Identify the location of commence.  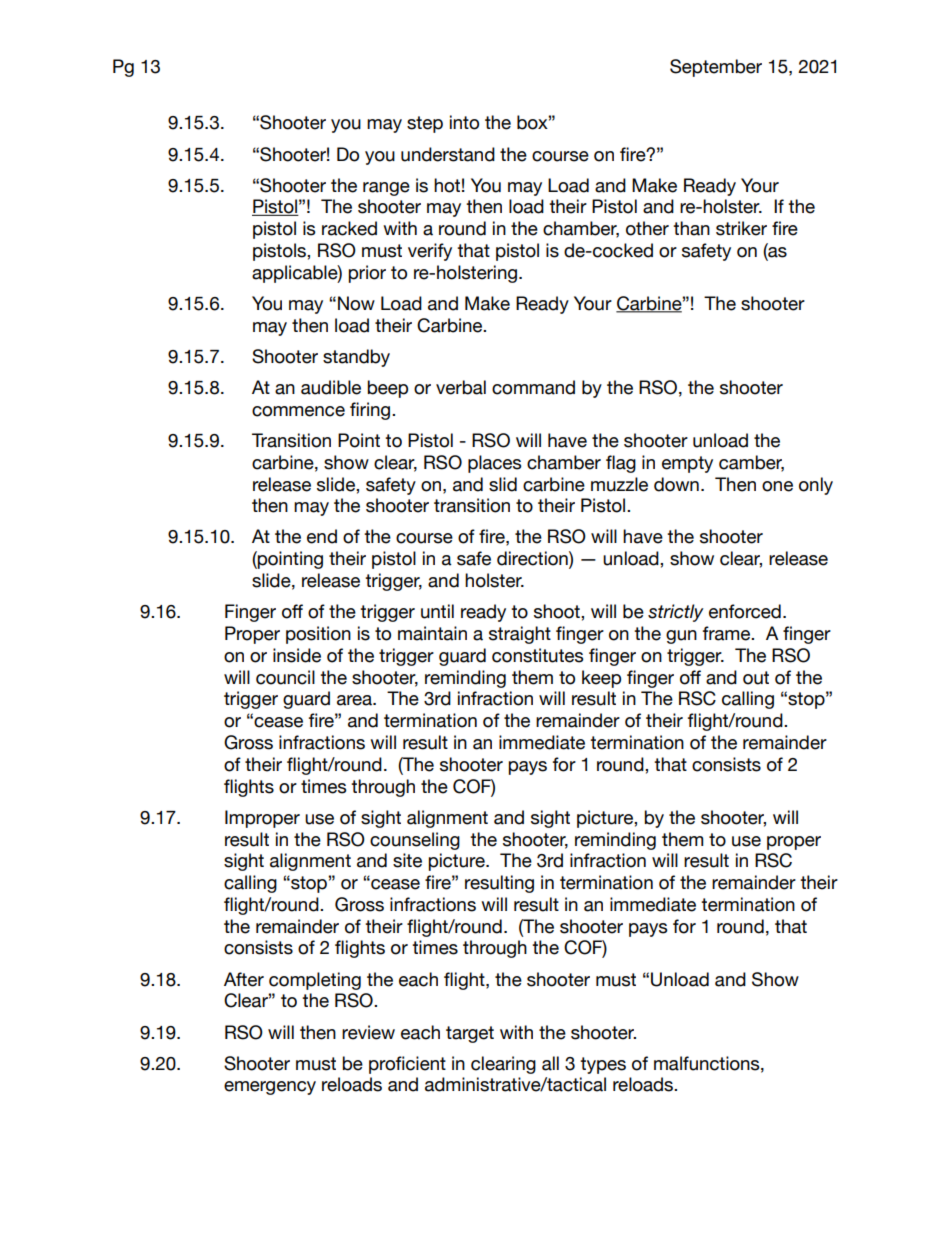
(298, 411).
